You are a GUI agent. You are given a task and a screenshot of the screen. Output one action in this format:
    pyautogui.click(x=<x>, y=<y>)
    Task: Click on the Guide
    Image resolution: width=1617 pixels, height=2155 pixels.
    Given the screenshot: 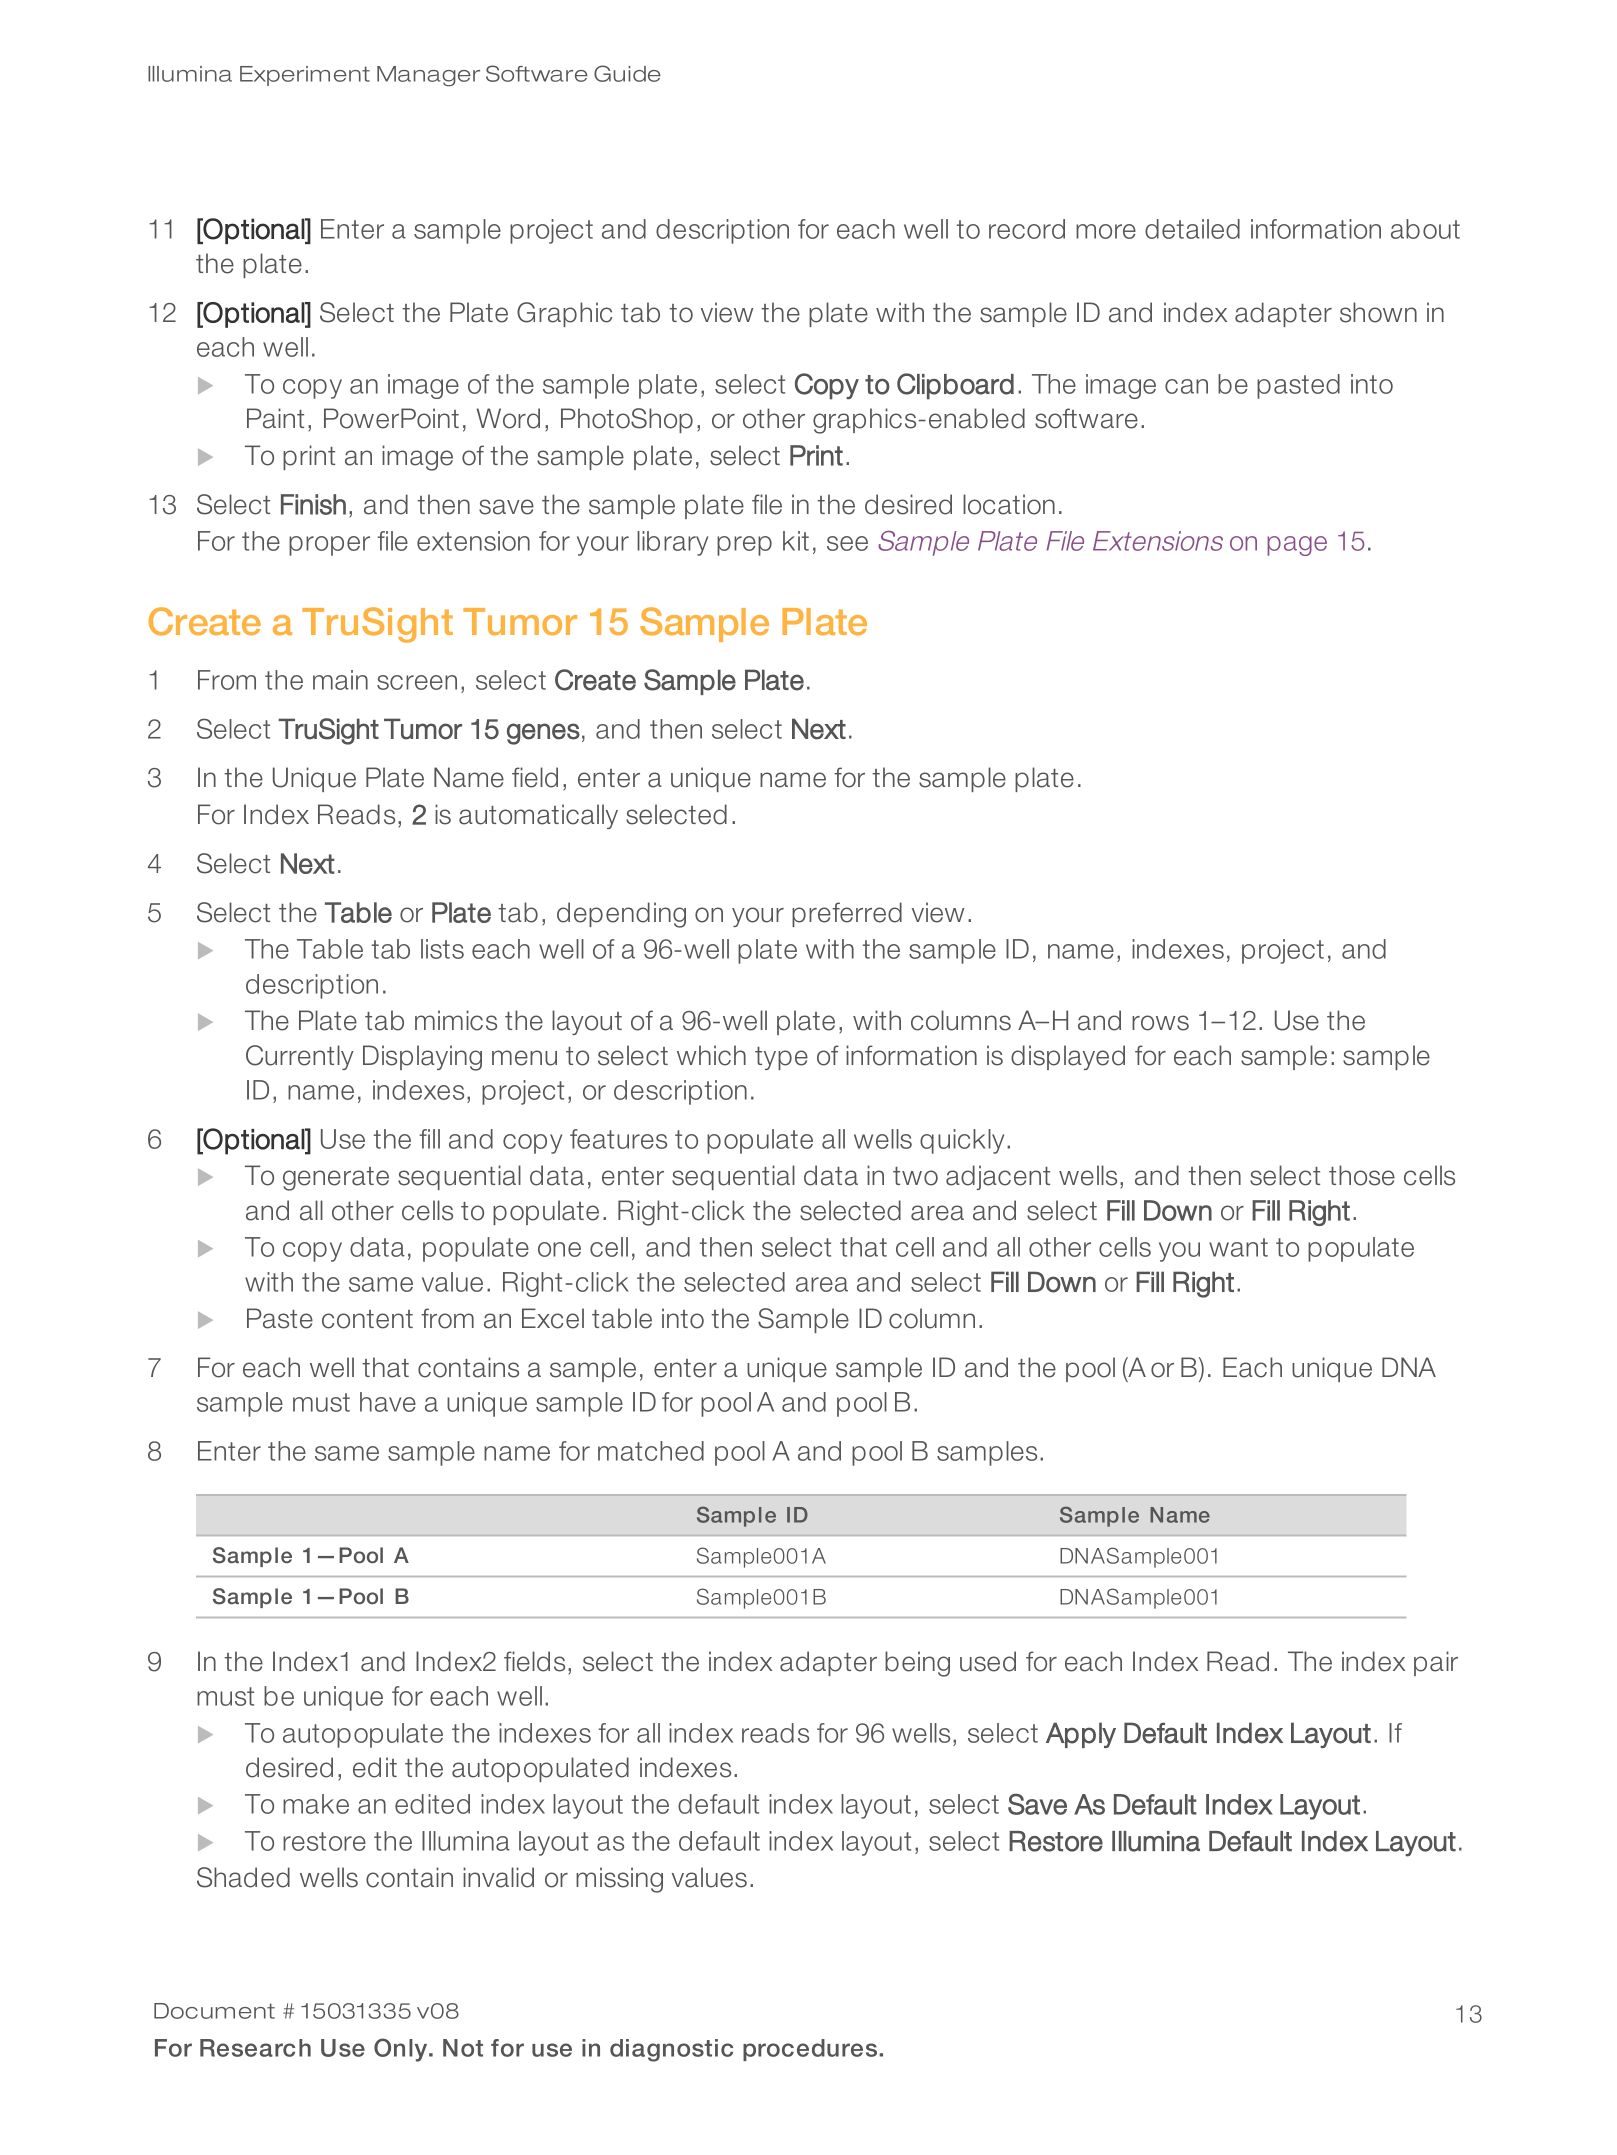 What is the action you would take?
    pyautogui.click(x=627, y=73)
